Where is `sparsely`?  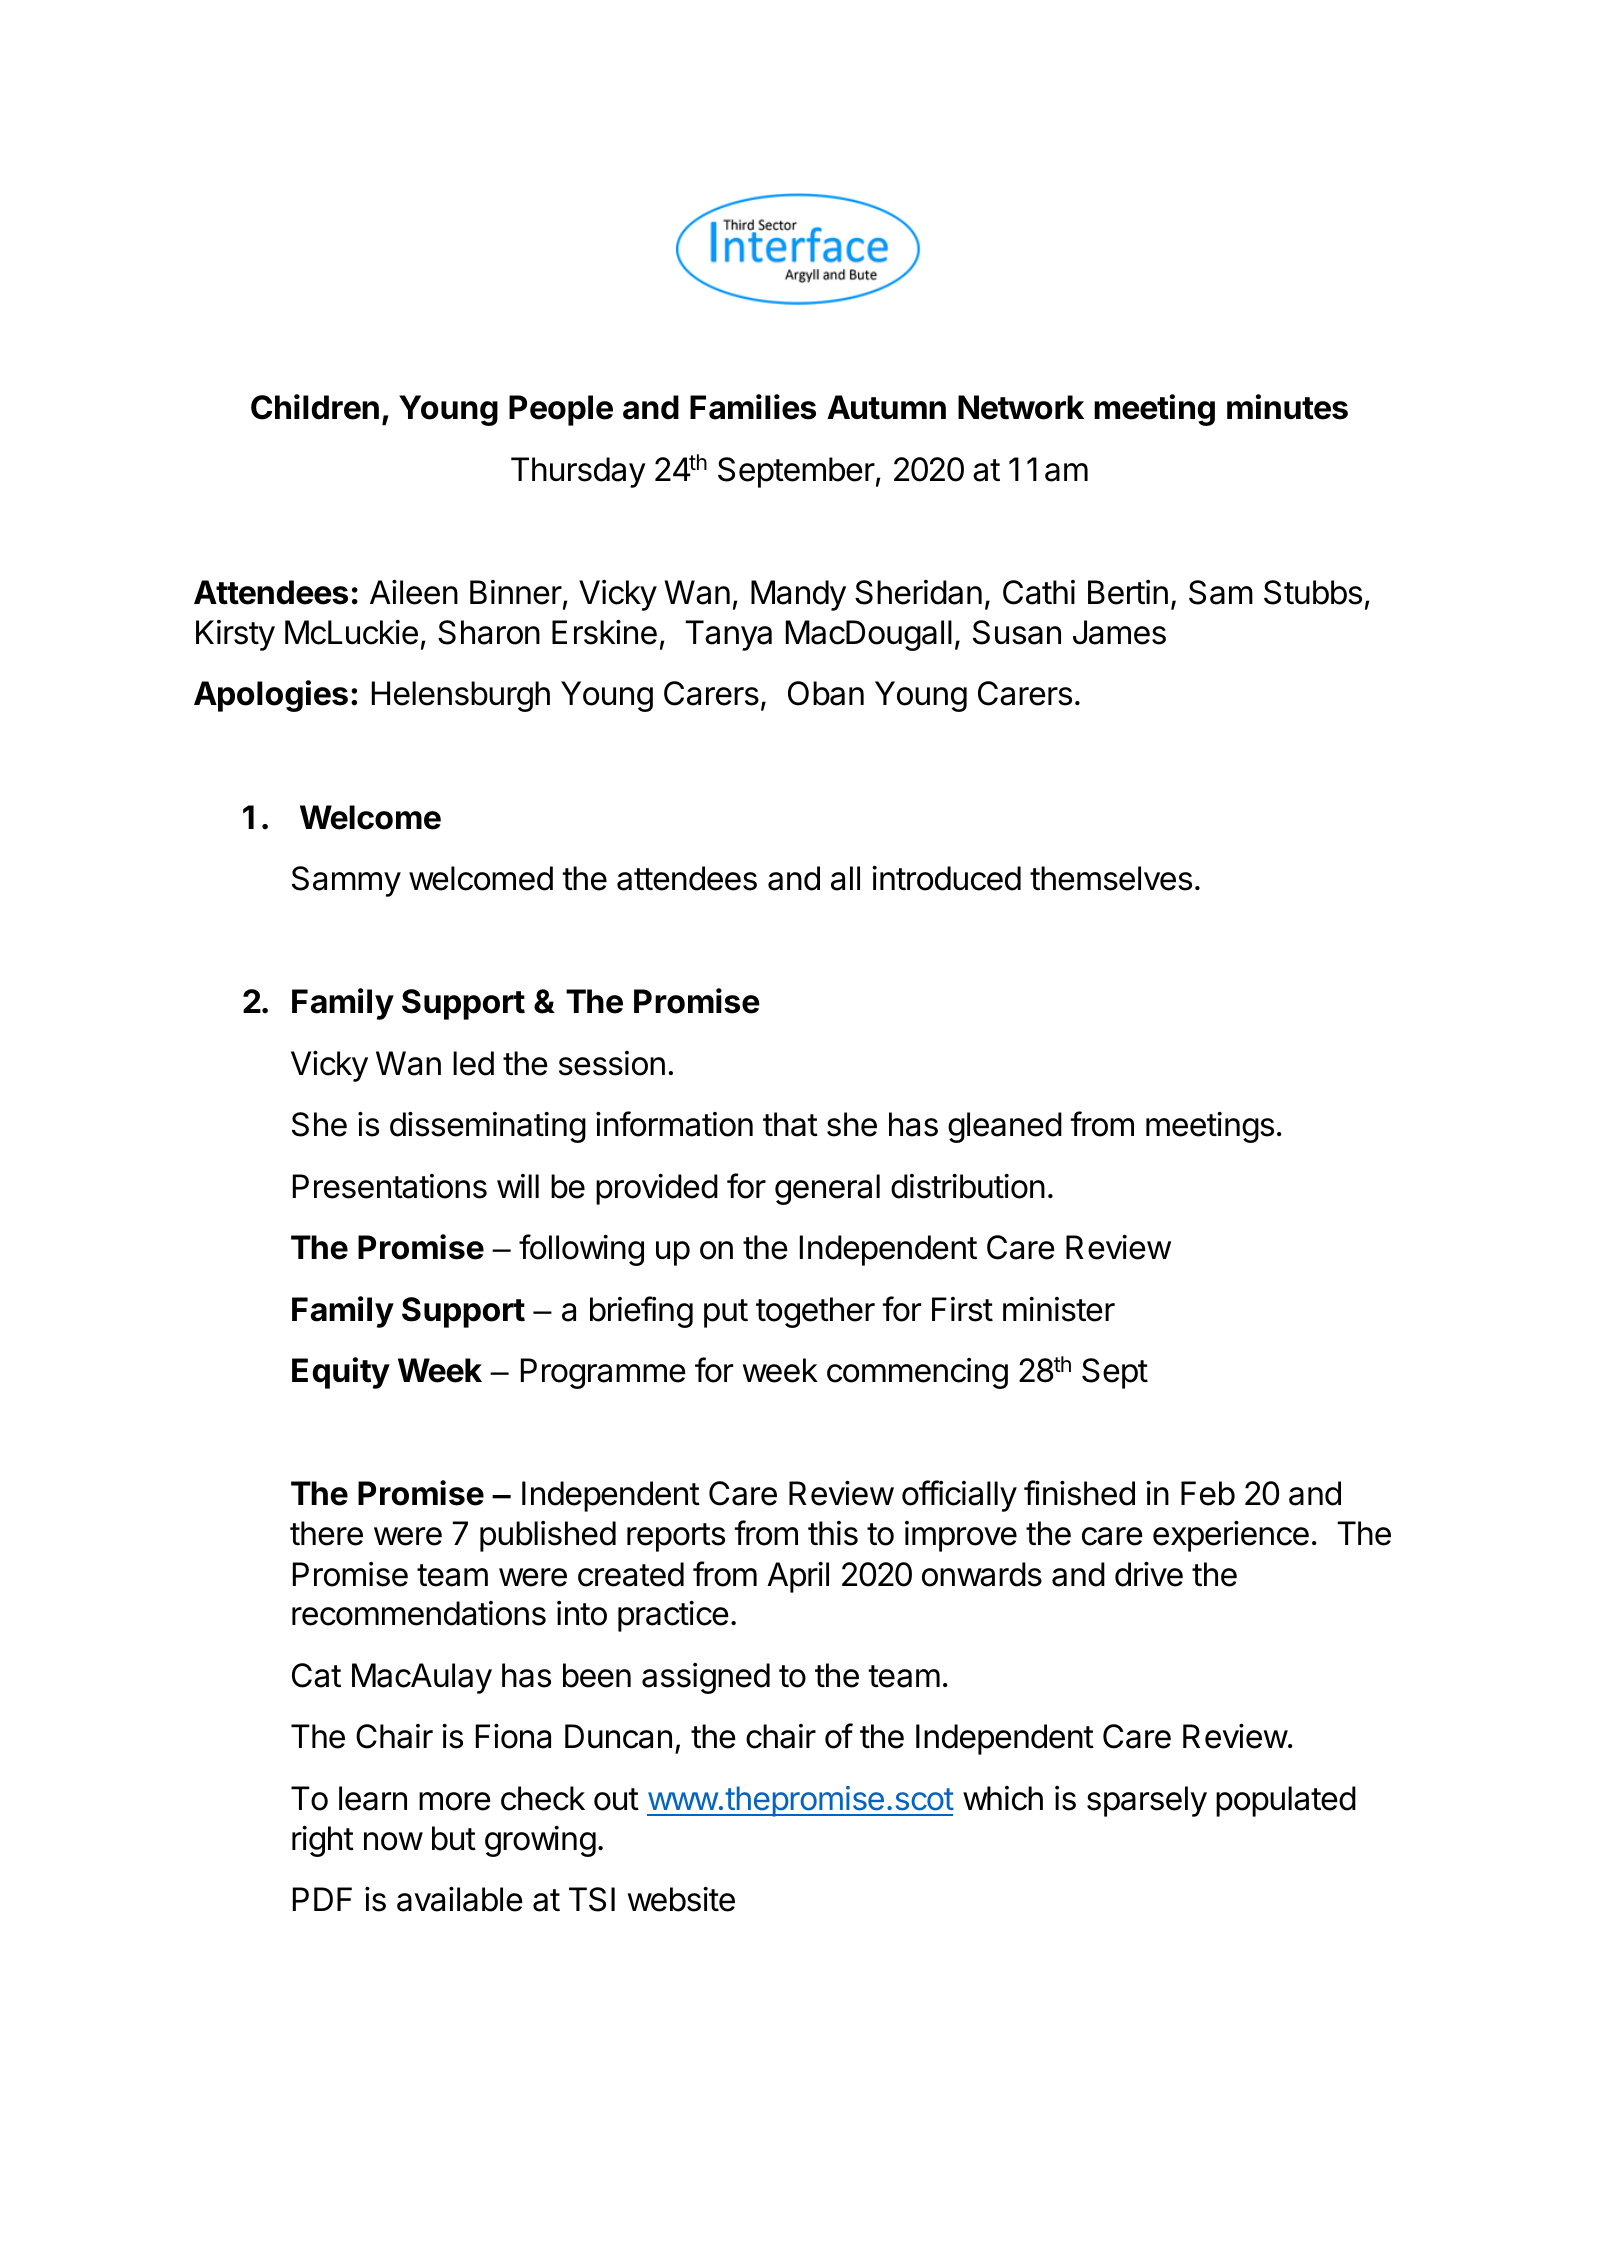
sparsely is located at coordinates (1147, 1801).
